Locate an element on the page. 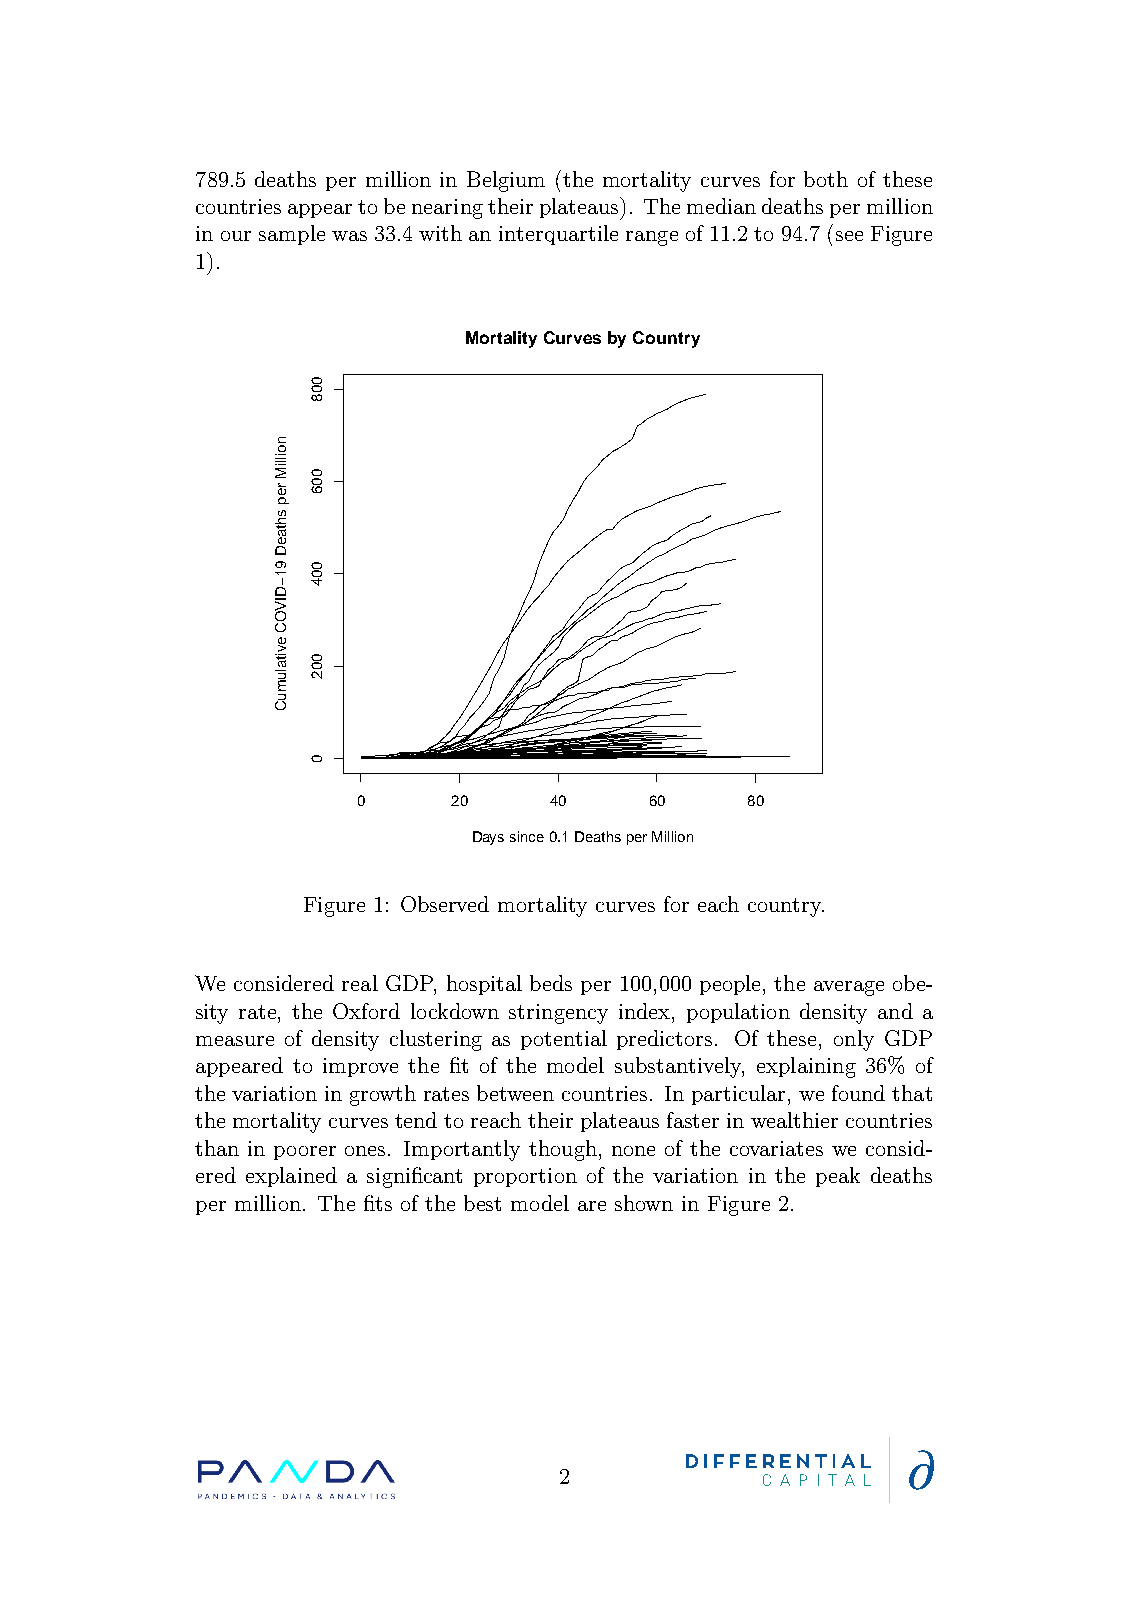 The width and height of the image is (1131, 1599). interquartile is located at coordinates (558, 235).
